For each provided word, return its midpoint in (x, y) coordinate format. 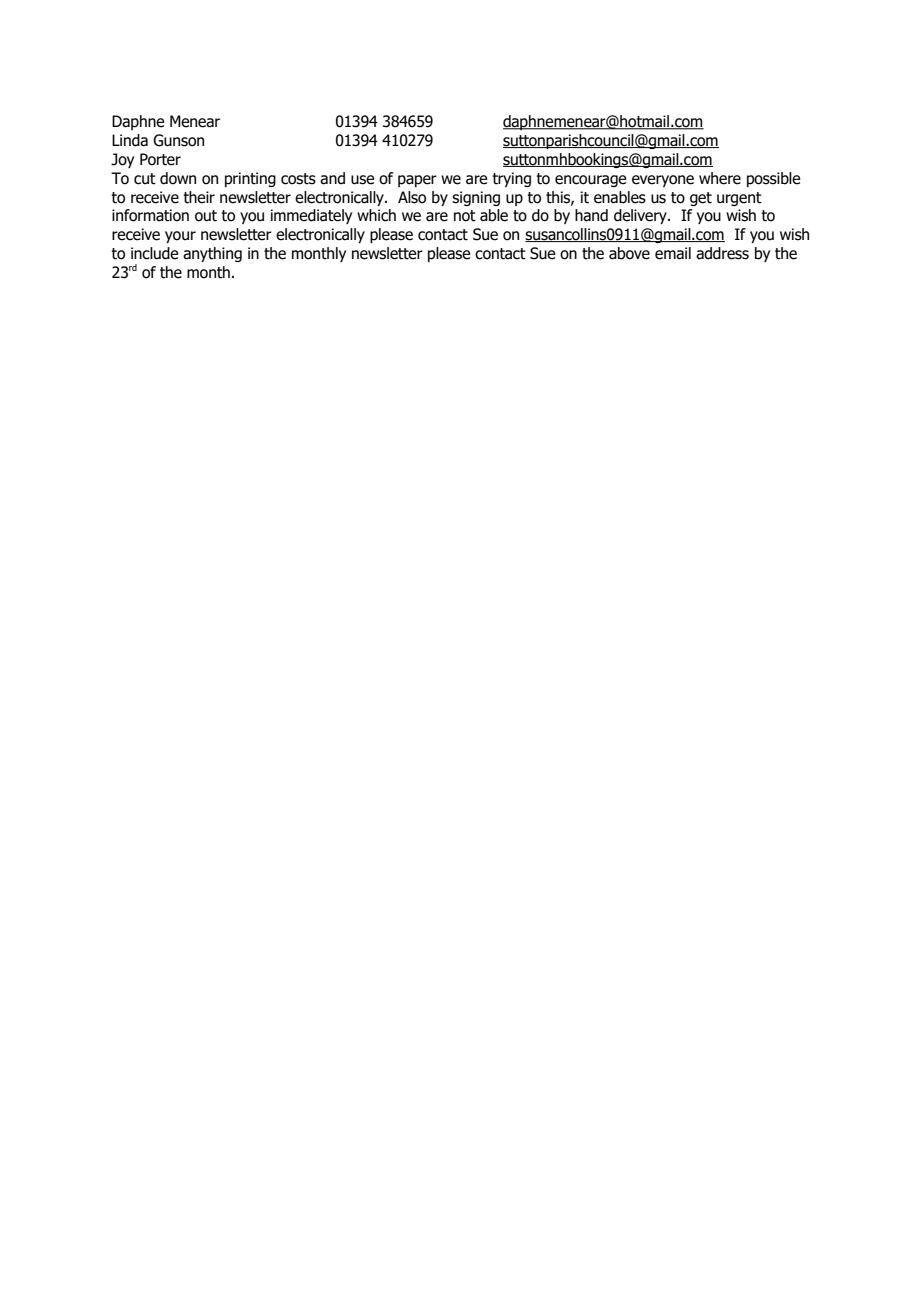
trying (511, 179)
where (720, 178)
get (701, 199)
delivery (641, 216)
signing (476, 198)
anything (212, 254)
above (629, 253)
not (465, 216)
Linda (130, 140)
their (199, 197)
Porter (160, 159)
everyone (663, 181)
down (178, 178)
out (206, 216)
